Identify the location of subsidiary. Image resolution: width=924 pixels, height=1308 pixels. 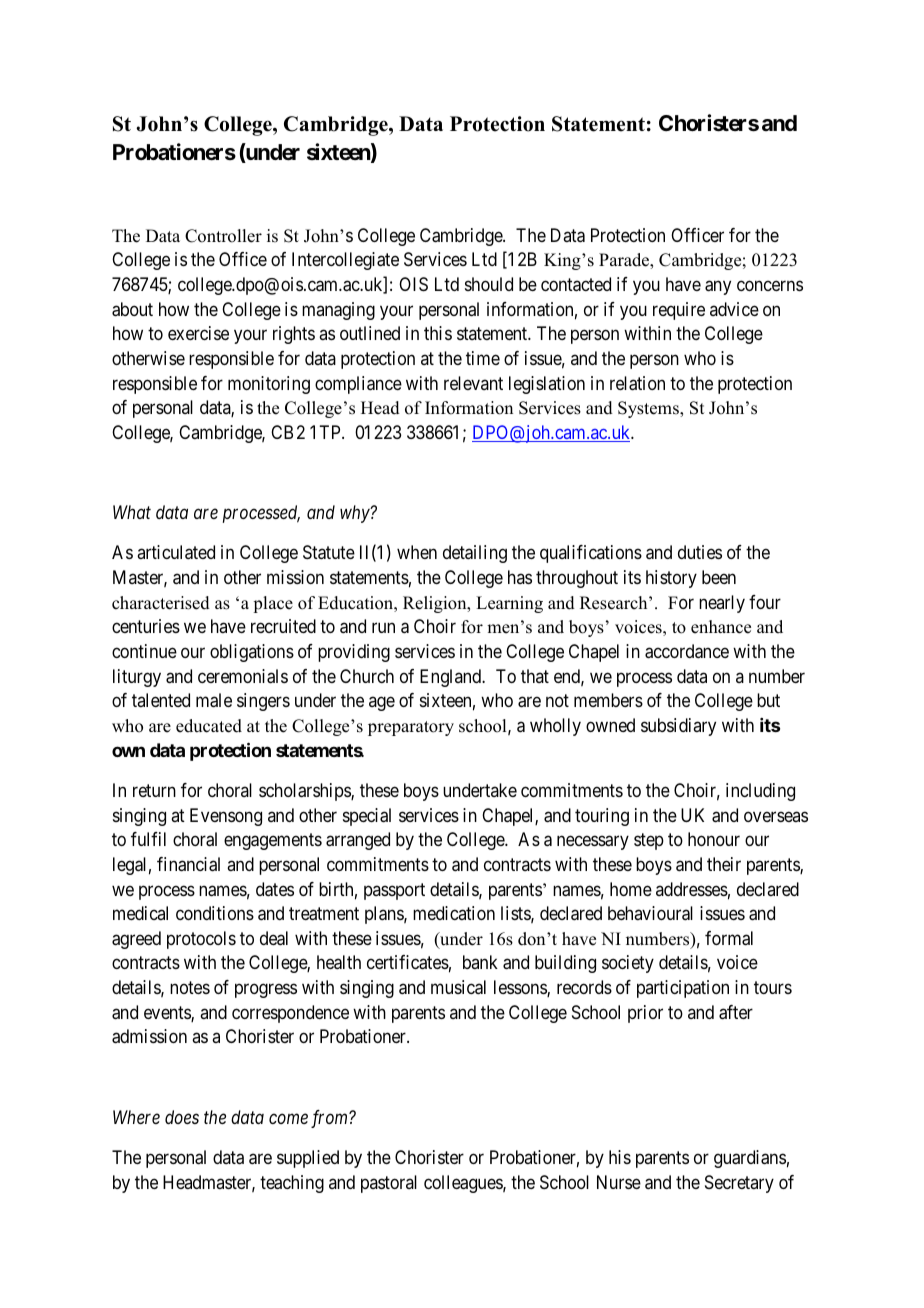
(678, 727).
